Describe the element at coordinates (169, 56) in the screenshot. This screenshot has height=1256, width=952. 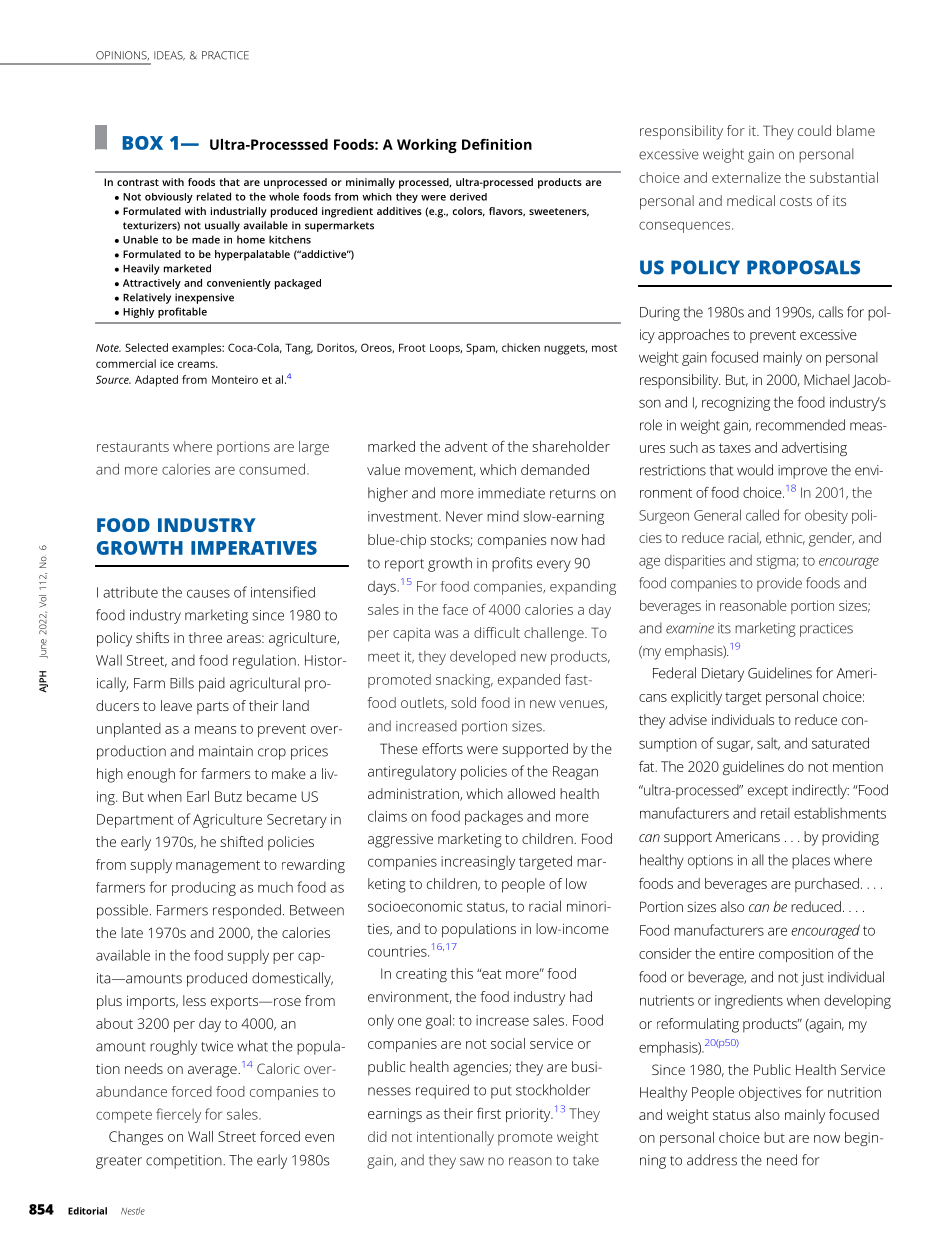
I see `IDEAS` at that location.
